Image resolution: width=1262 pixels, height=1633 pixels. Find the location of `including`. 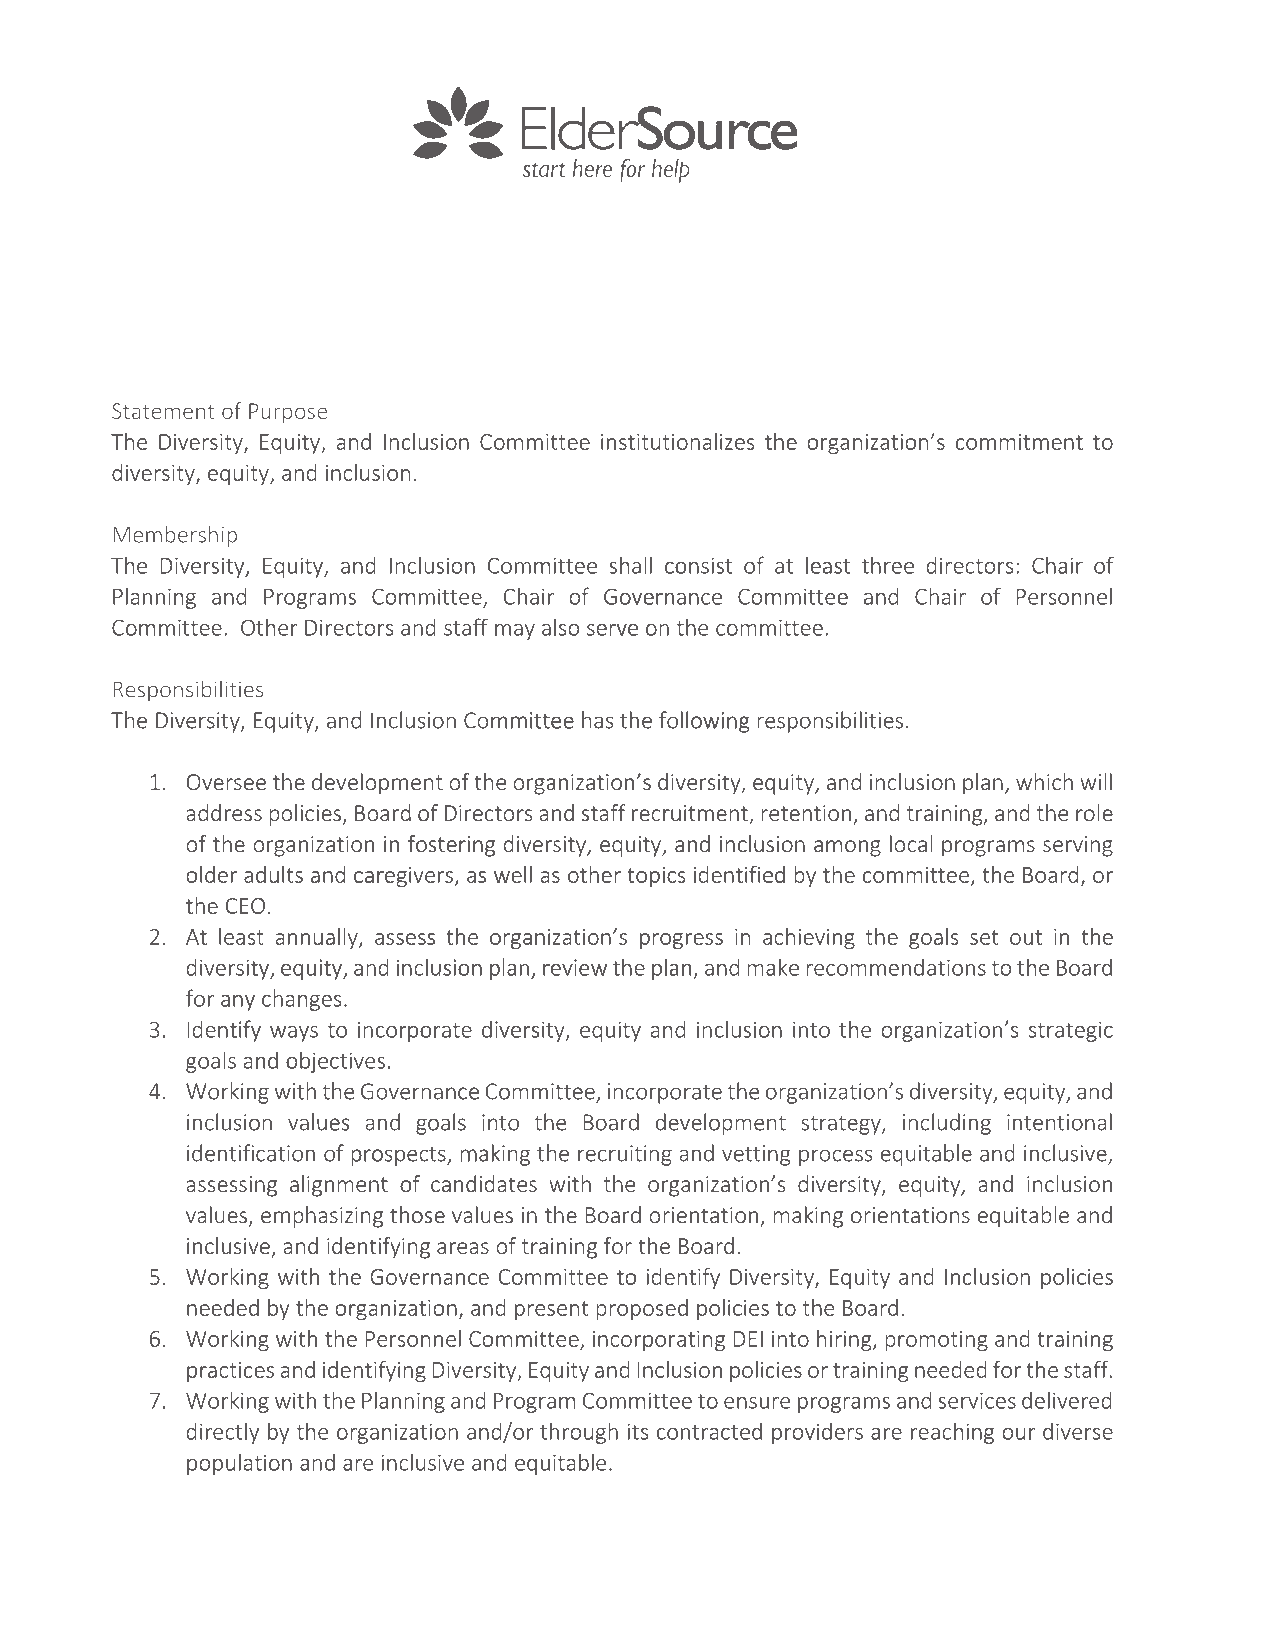

including is located at coordinates (947, 1124).
